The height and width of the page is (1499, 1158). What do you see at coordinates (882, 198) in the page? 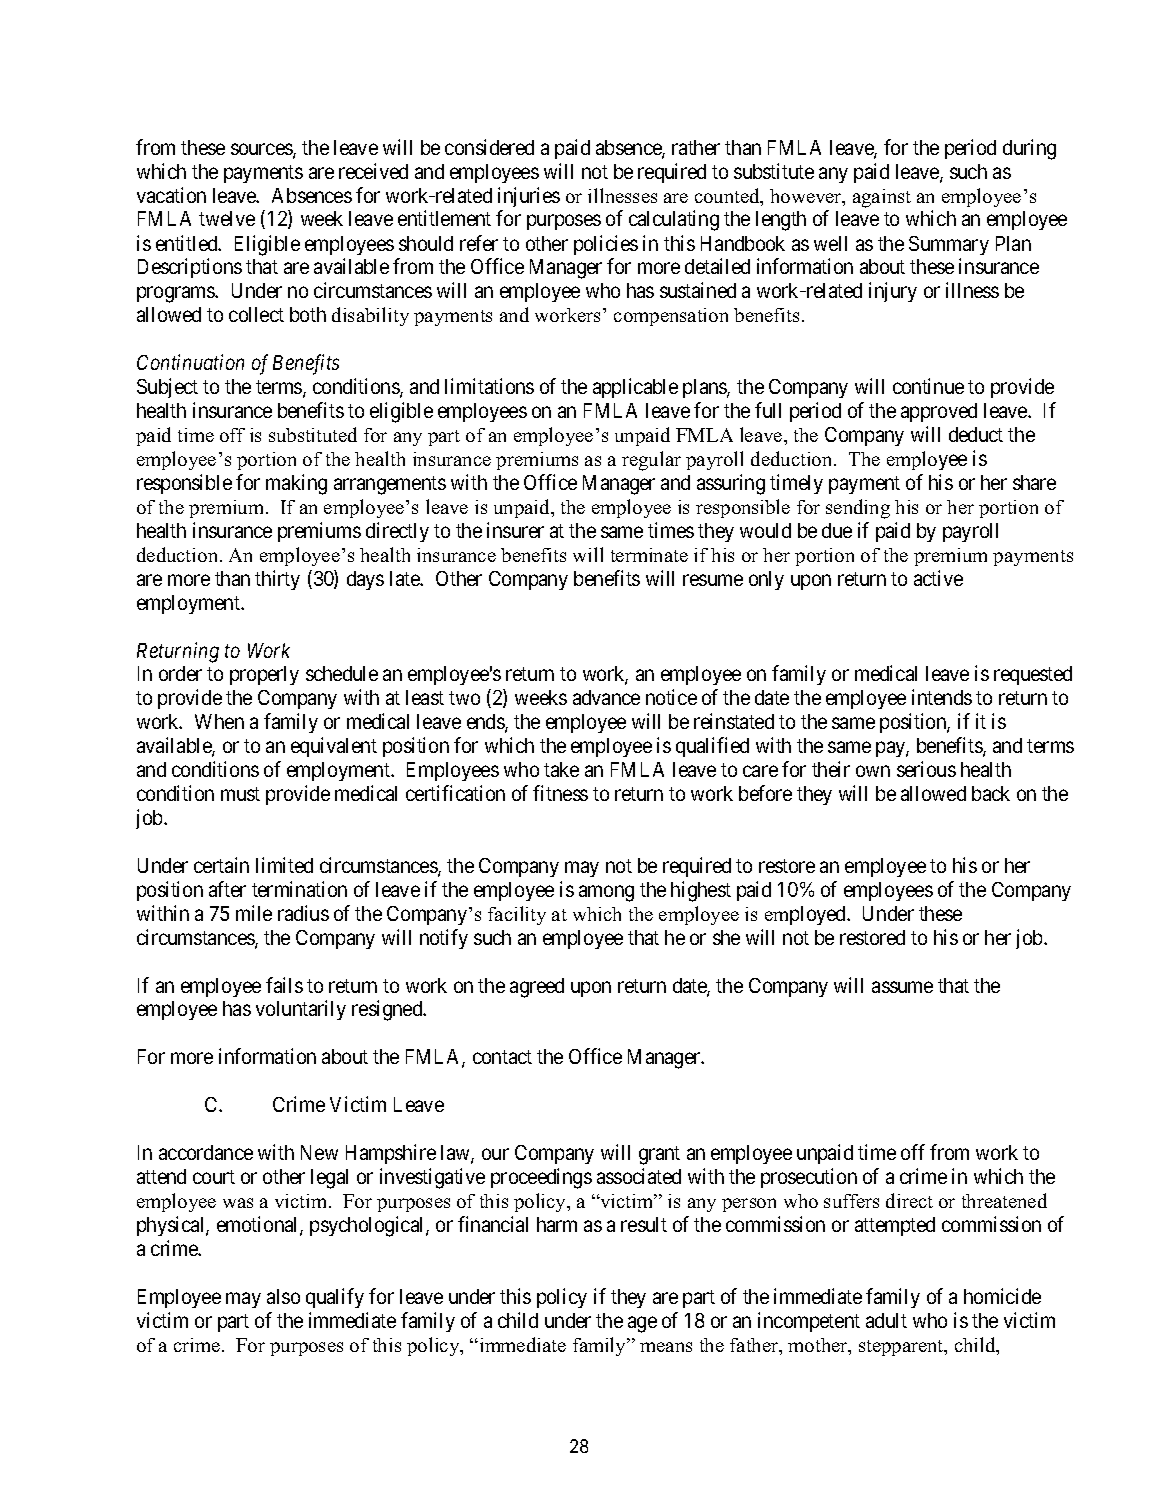
I see `against` at bounding box center [882, 198].
